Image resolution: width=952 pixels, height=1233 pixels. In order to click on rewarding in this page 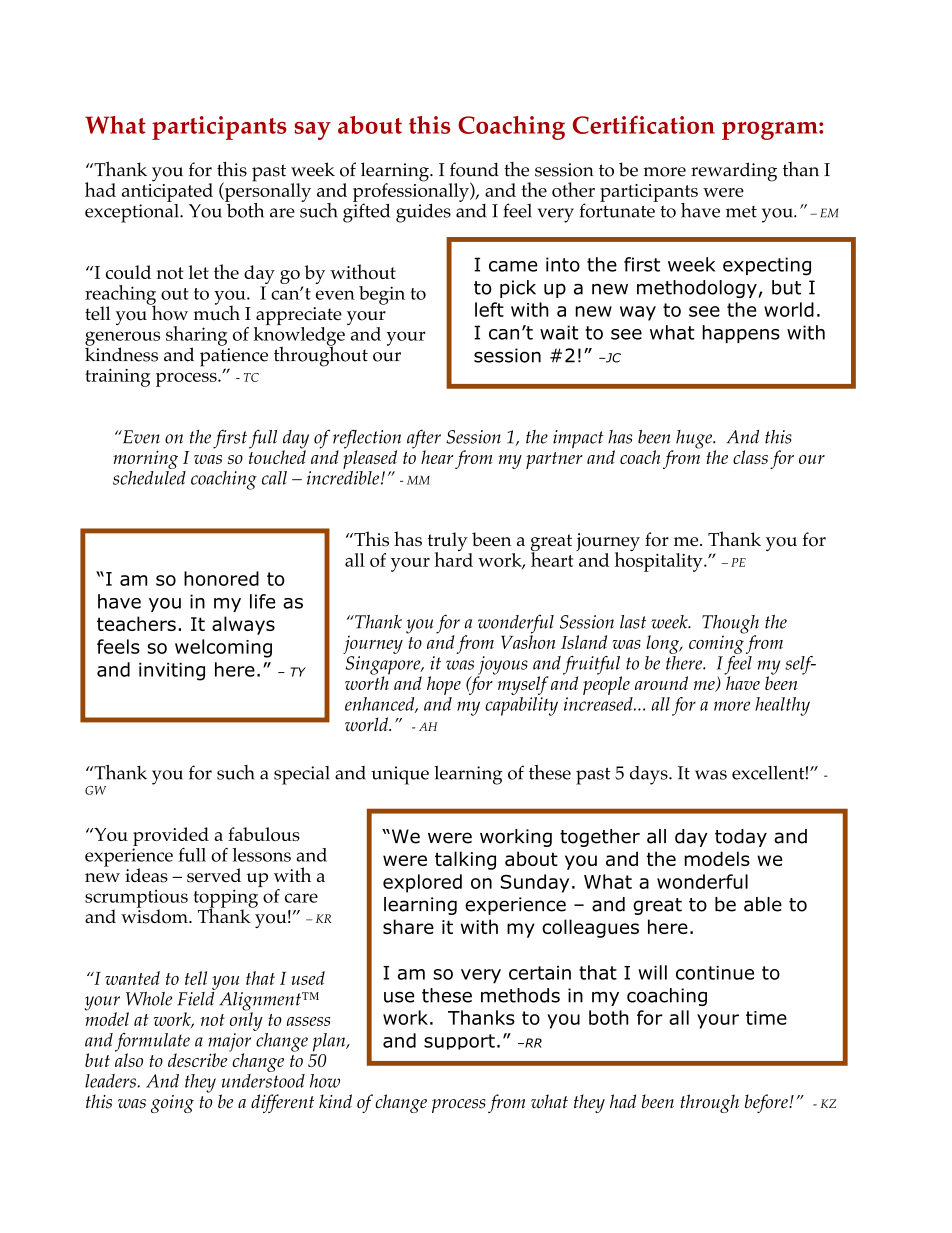, I will do `click(734, 172)`.
